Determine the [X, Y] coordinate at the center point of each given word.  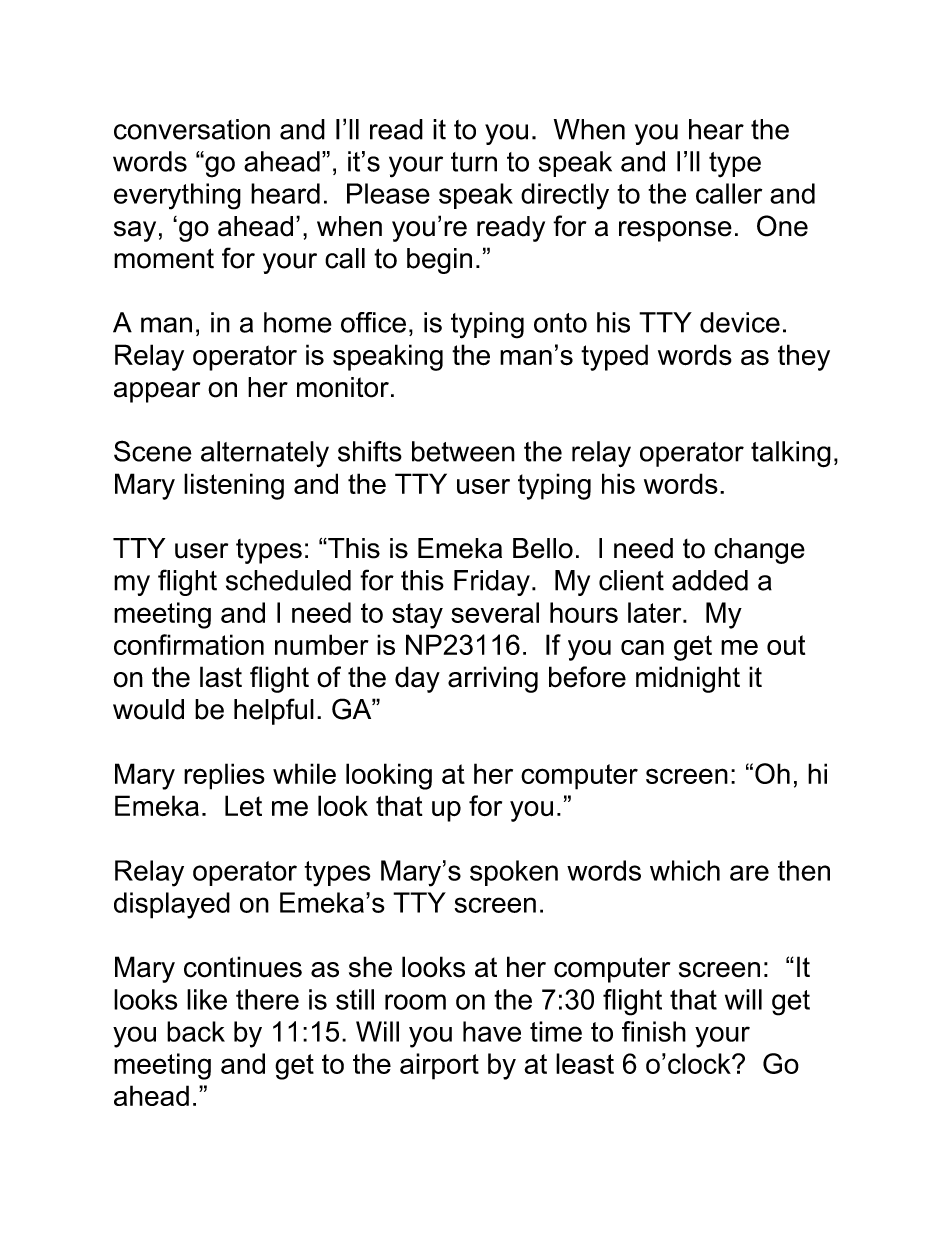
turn [474, 162]
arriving [493, 679]
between [463, 451]
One [782, 226]
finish [654, 1031]
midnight [688, 679]
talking [791, 454]
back [196, 1031]
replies [224, 776]
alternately [265, 454]
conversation [192, 129]
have [492, 1031]
